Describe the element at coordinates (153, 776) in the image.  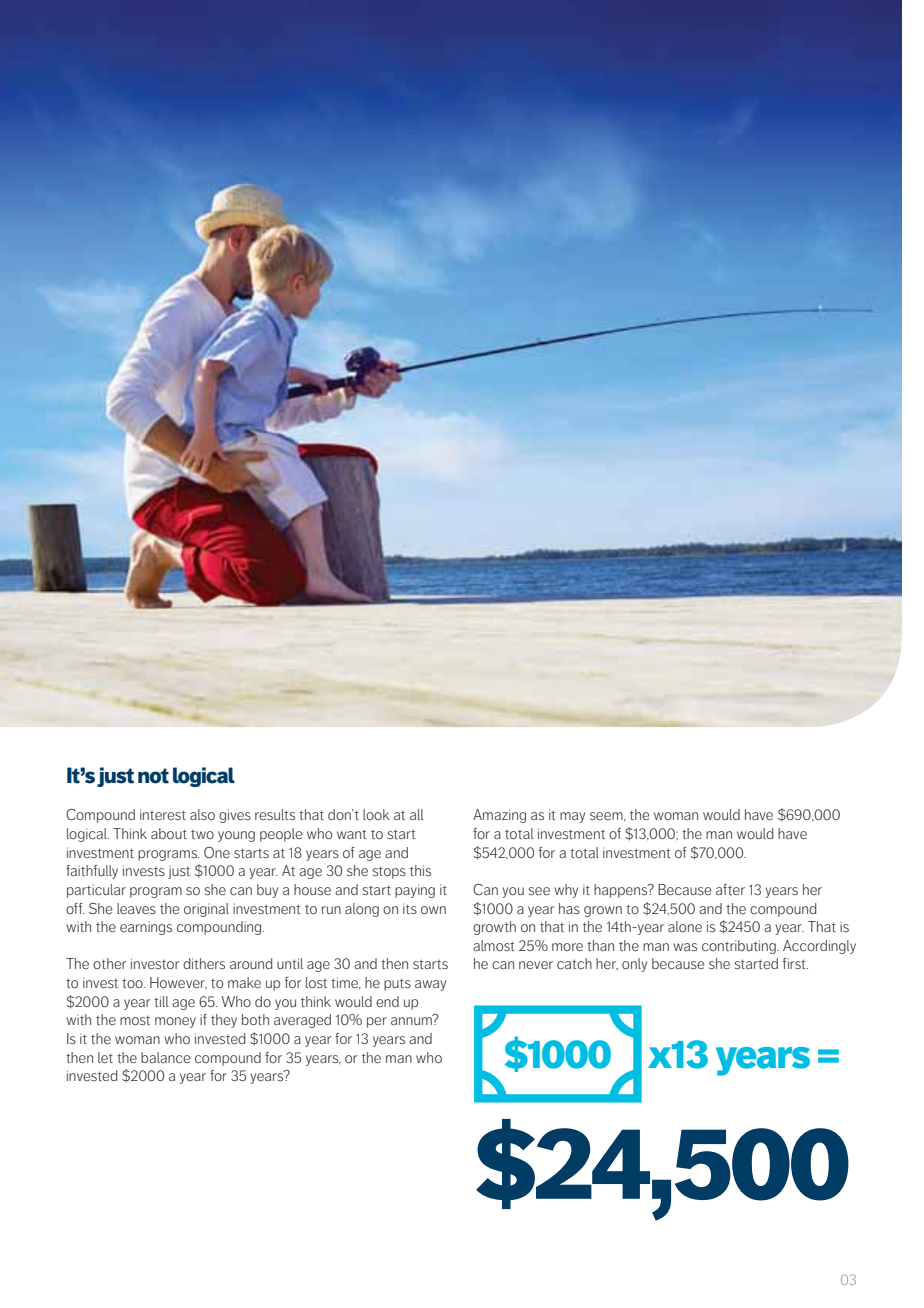
I see `not` at that location.
